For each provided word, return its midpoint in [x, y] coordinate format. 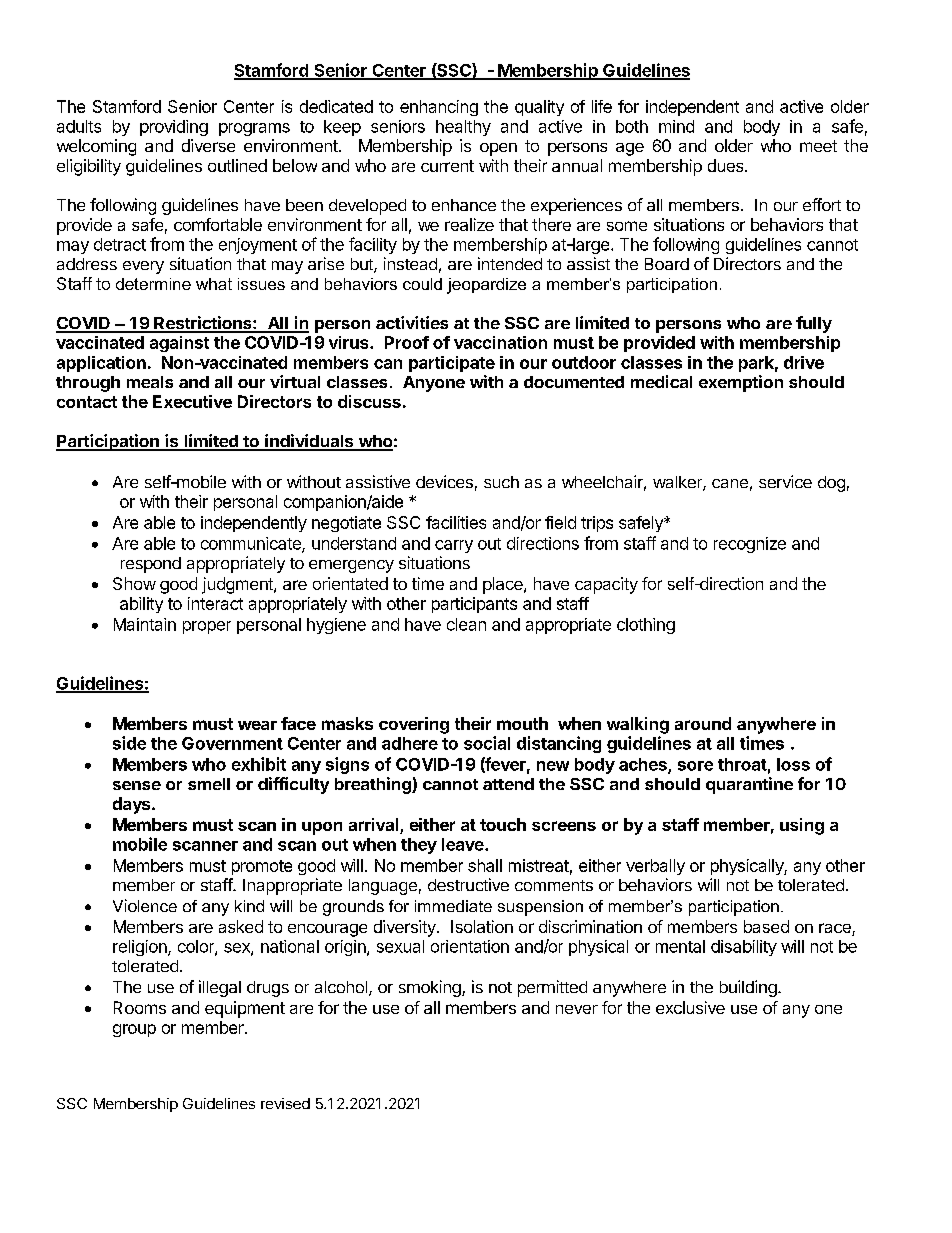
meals [150, 382]
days [133, 805]
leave [464, 844]
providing [174, 128]
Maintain [145, 624]
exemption [741, 383]
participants [474, 605]
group [134, 1030]
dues [727, 165]
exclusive [690, 1007]
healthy [463, 128]
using [802, 826]
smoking [431, 988]
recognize [750, 545]
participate [452, 364]
